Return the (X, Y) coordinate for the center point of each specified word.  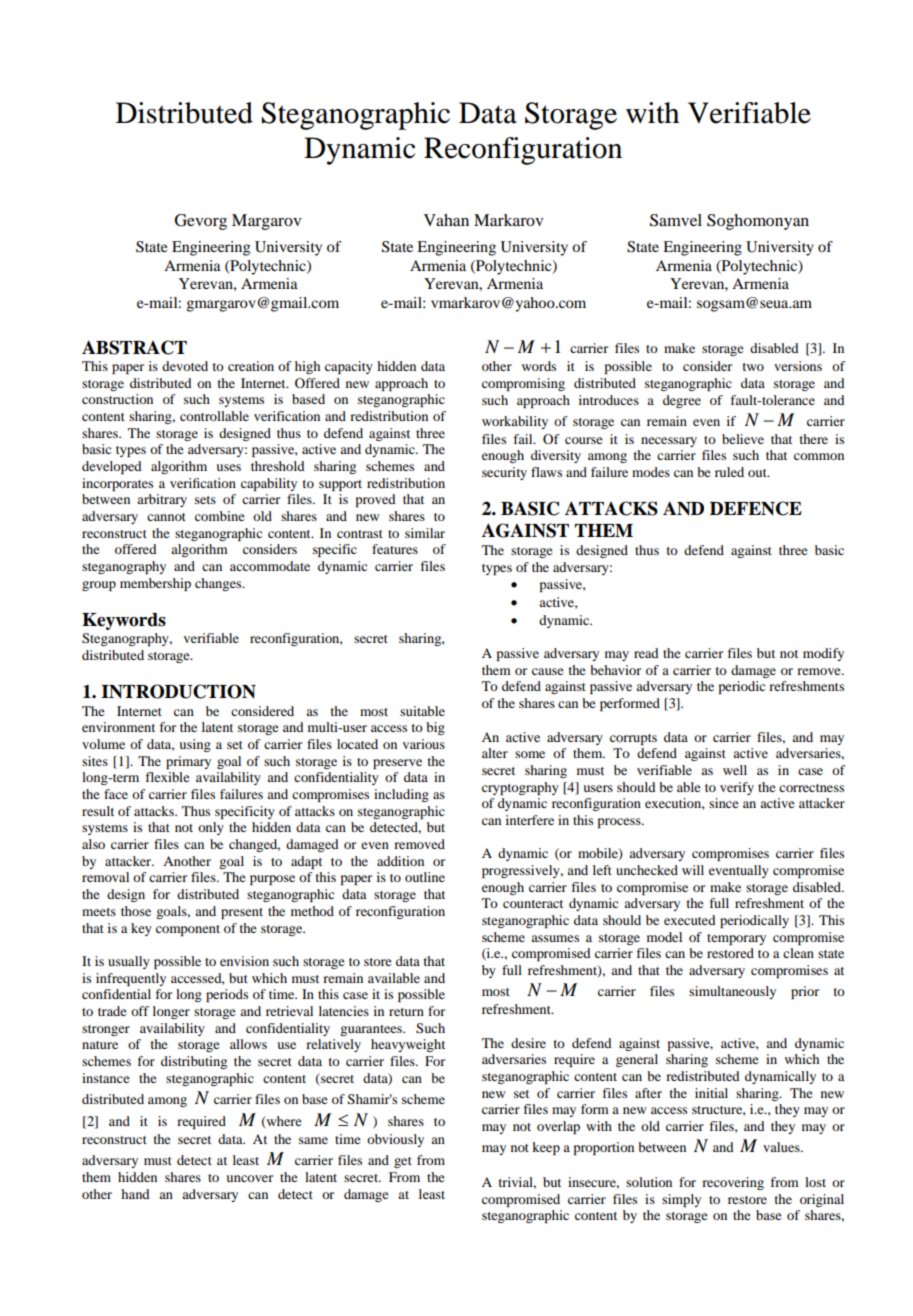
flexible (167, 777)
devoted (185, 366)
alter (495, 753)
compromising (523, 384)
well (735, 770)
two (753, 367)
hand (135, 1194)
